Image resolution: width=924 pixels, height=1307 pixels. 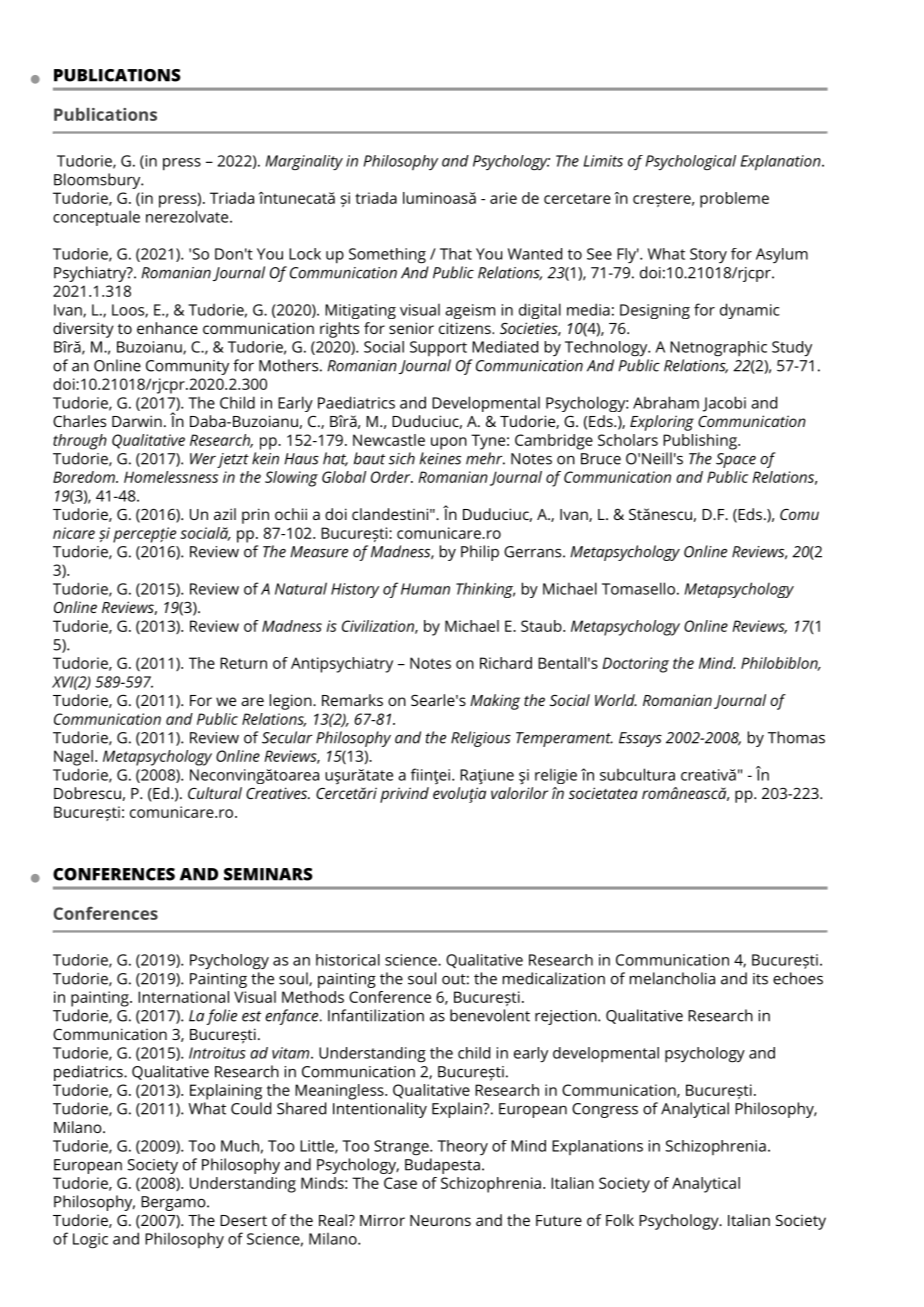 I want to click on Return, so click(x=243, y=663).
